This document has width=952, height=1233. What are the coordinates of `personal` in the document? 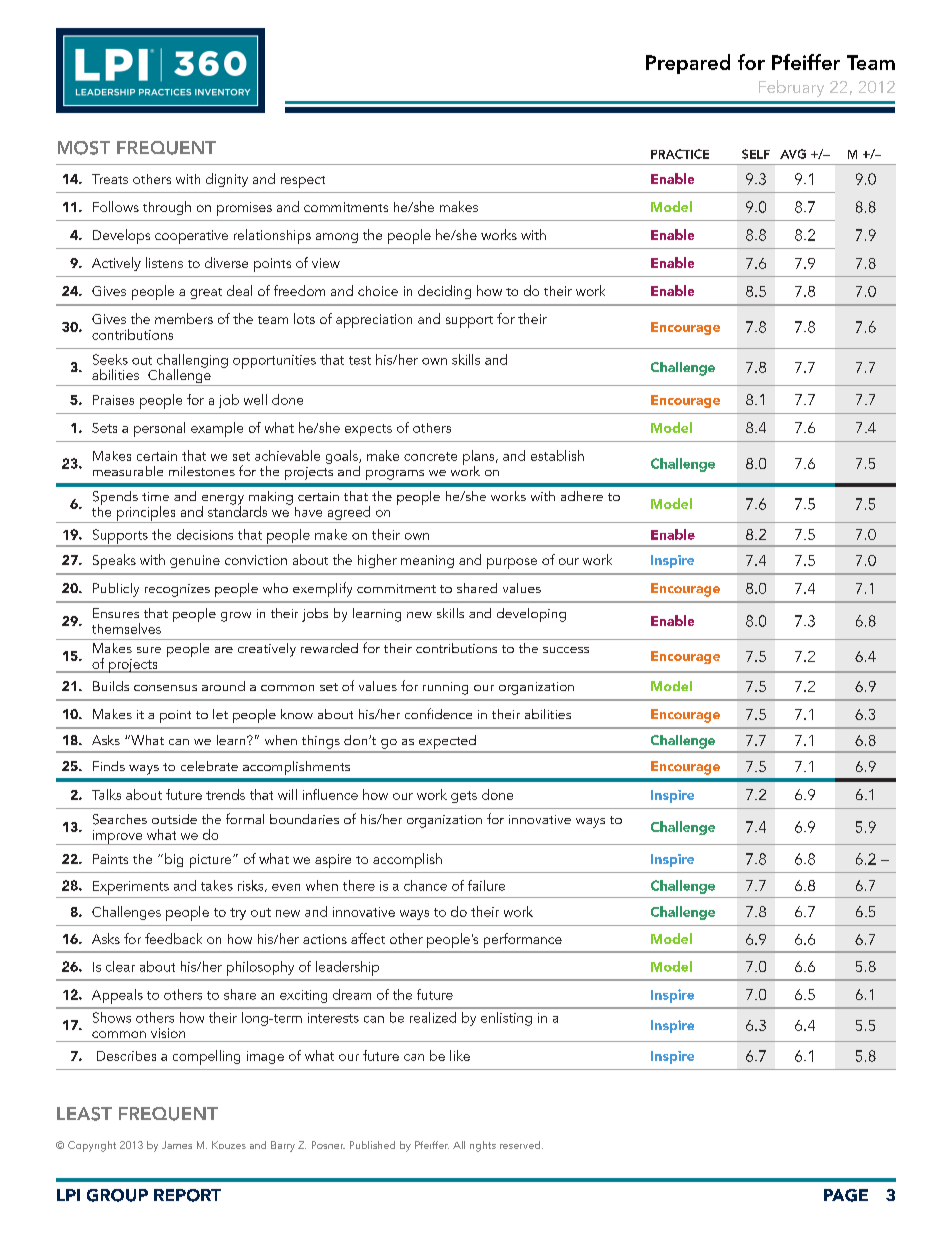 It's located at (159, 429).
